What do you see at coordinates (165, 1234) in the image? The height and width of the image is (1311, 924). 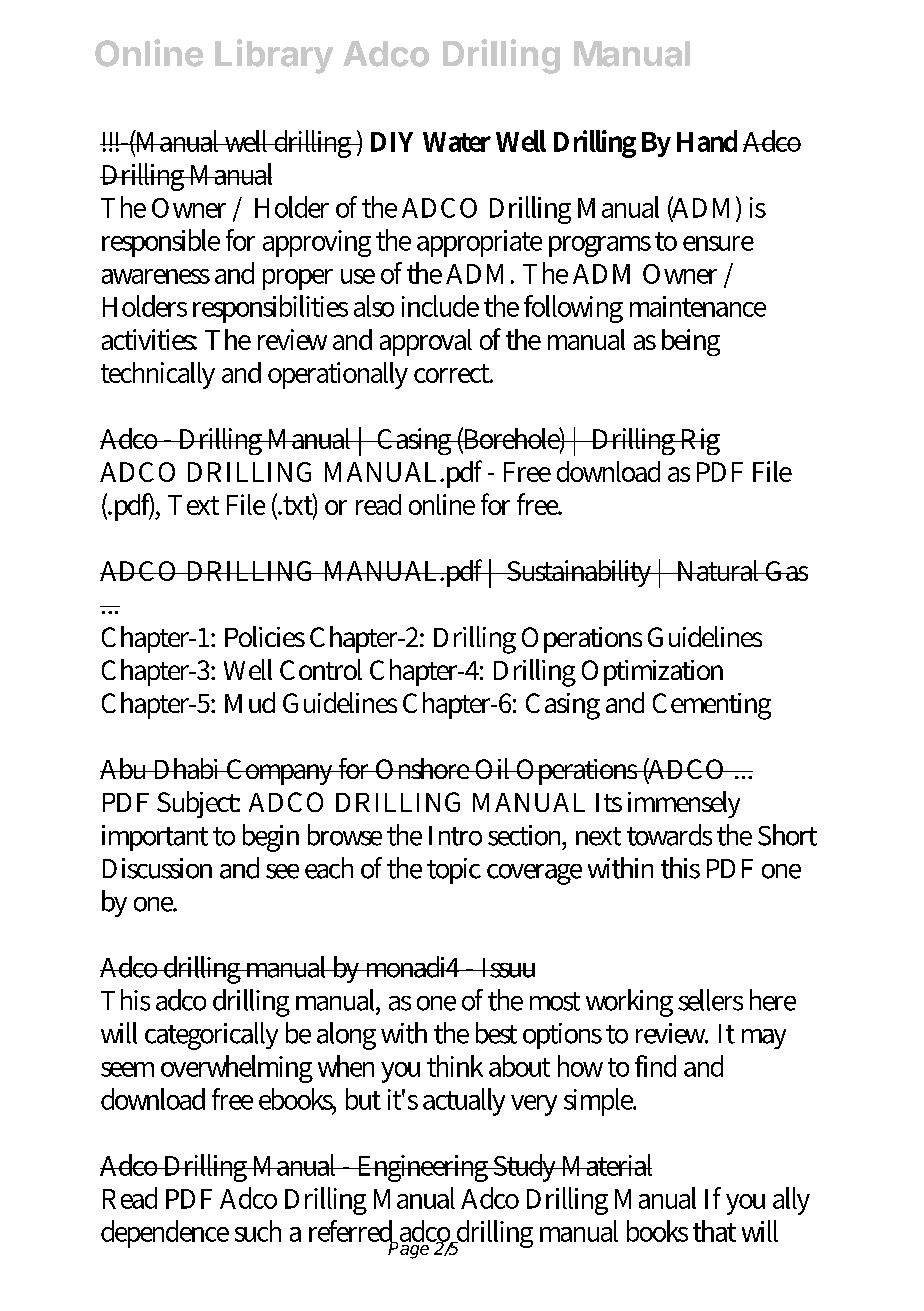 I see `dependence` at bounding box center [165, 1234].
